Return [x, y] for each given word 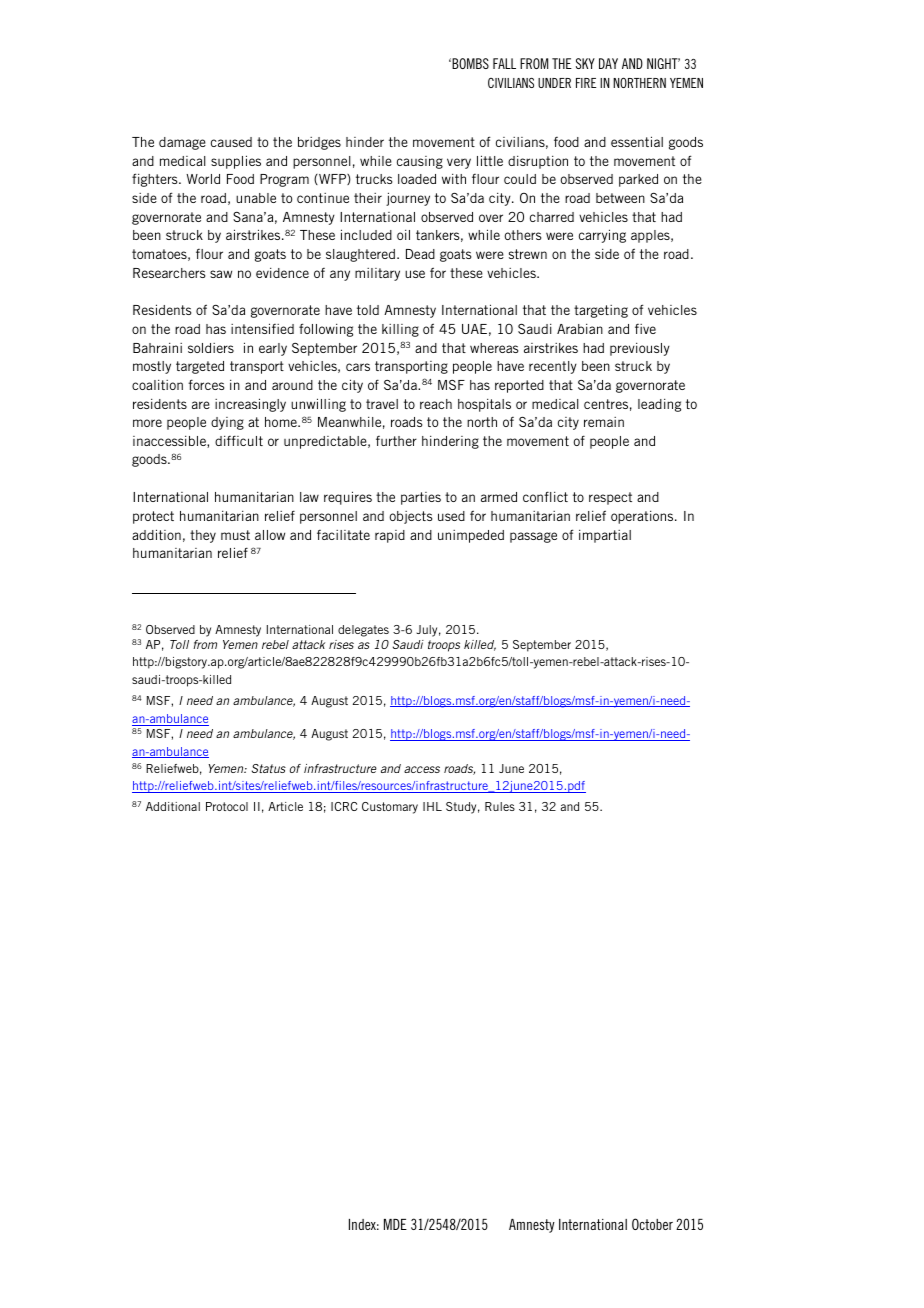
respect [610, 498]
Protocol [227, 806]
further [396, 441]
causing [420, 162]
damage [182, 143]
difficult [239, 440]
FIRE [586, 83]
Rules [500, 806]
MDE [395, 1224]
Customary [390, 808]
